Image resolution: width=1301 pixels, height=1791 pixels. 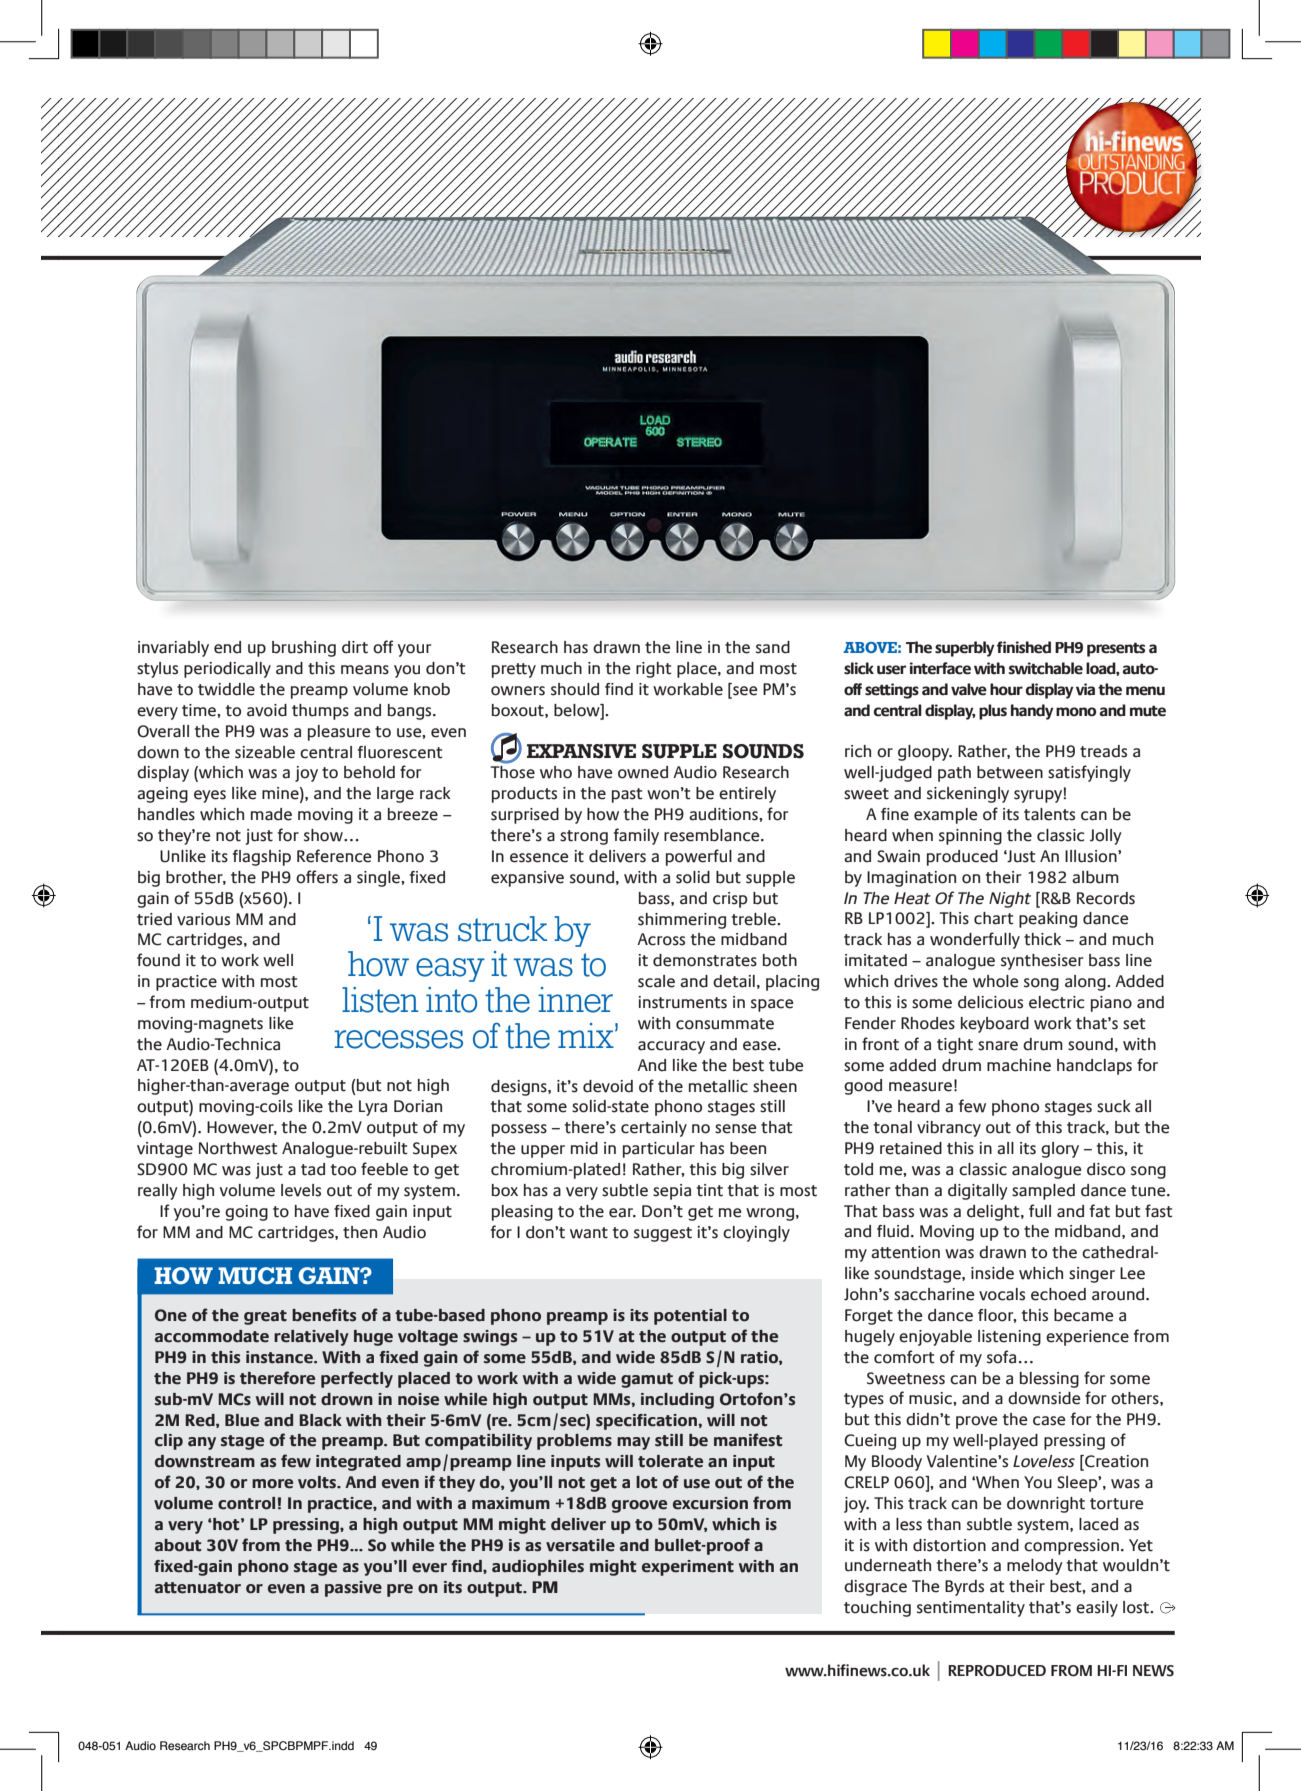 I want to click on switchable, so click(x=1045, y=668).
